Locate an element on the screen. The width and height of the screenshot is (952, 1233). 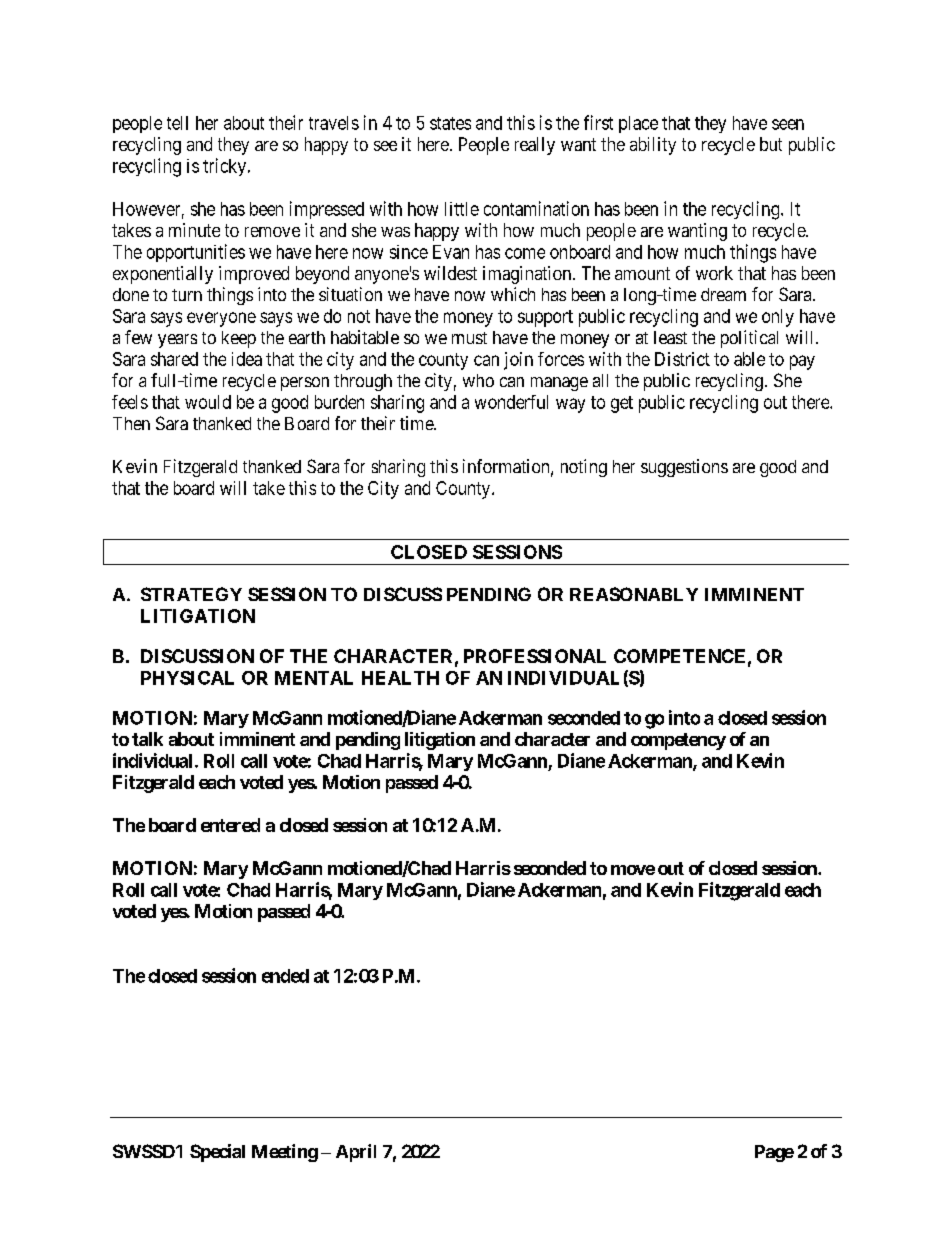
talk is located at coordinates (147, 739).
